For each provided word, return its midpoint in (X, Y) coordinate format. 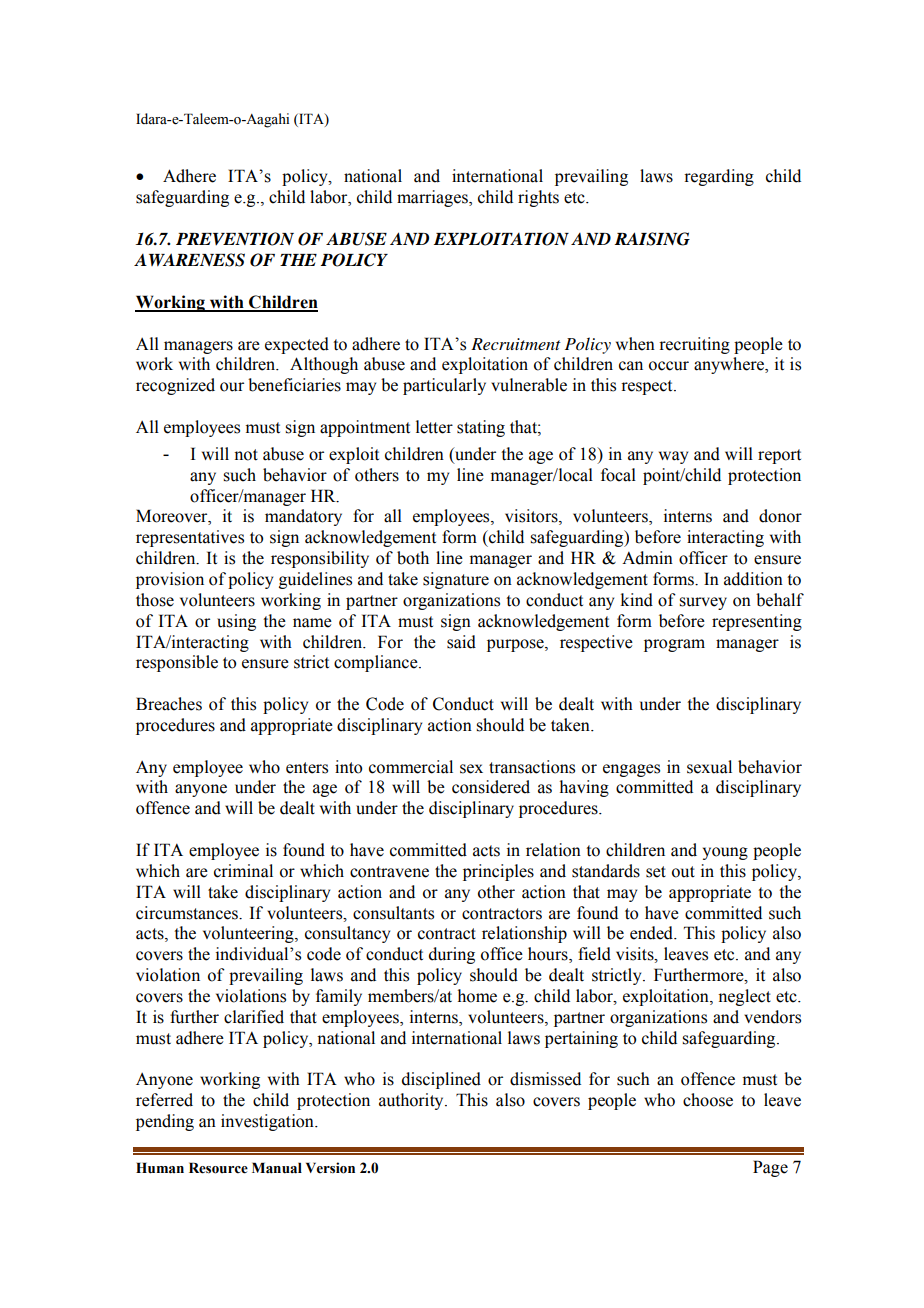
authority (412, 1101)
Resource (218, 1168)
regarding (719, 177)
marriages (433, 198)
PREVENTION (235, 239)
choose (708, 1100)
